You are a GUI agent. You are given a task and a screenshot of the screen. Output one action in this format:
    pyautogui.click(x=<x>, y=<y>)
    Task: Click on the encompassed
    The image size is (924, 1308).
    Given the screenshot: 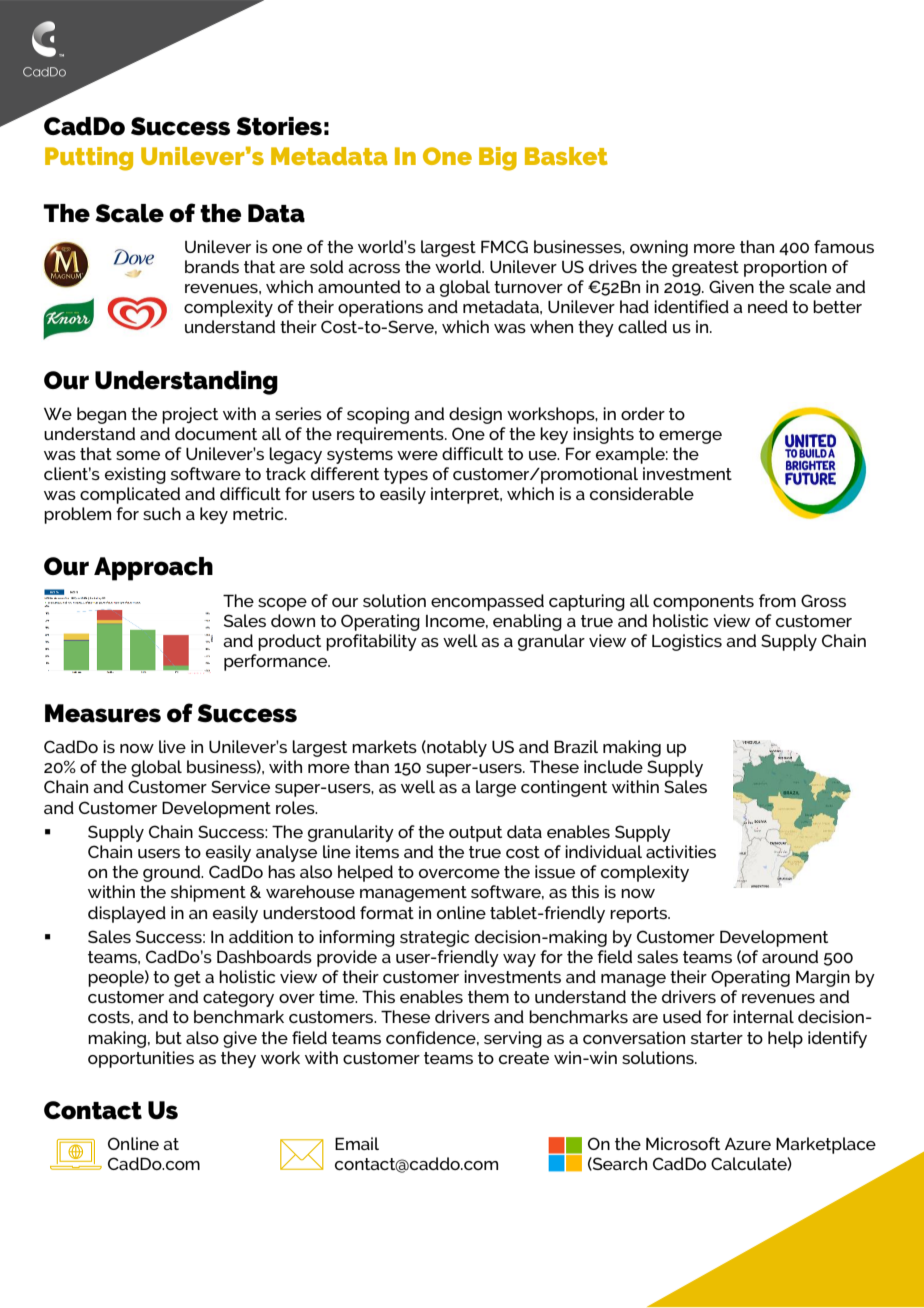 What is the action you would take?
    pyautogui.click(x=487, y=602)
